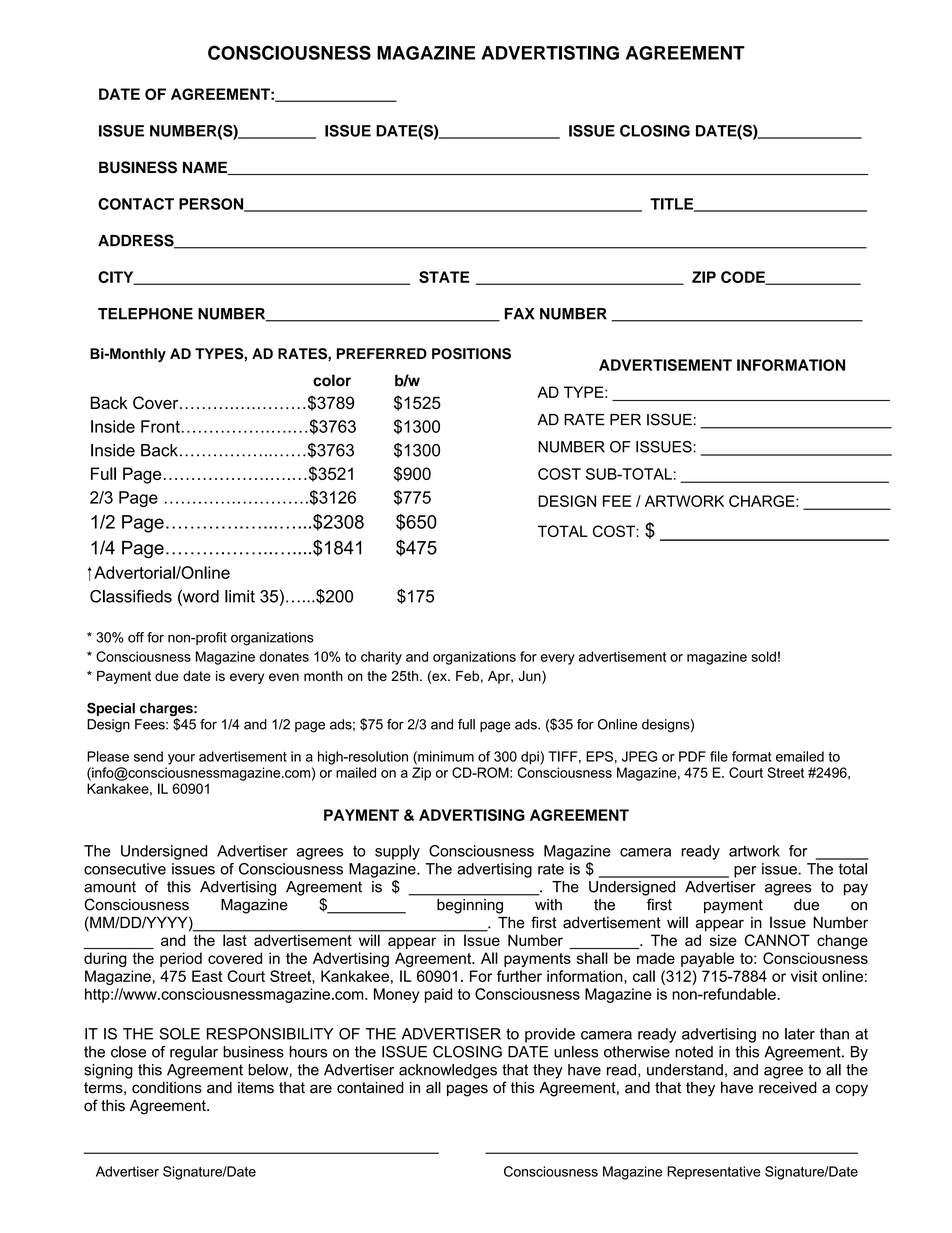 This page has width=952, height=1233. Describe the element at coordinates (167, 1088) in the page. I see `conditions` at that location.
